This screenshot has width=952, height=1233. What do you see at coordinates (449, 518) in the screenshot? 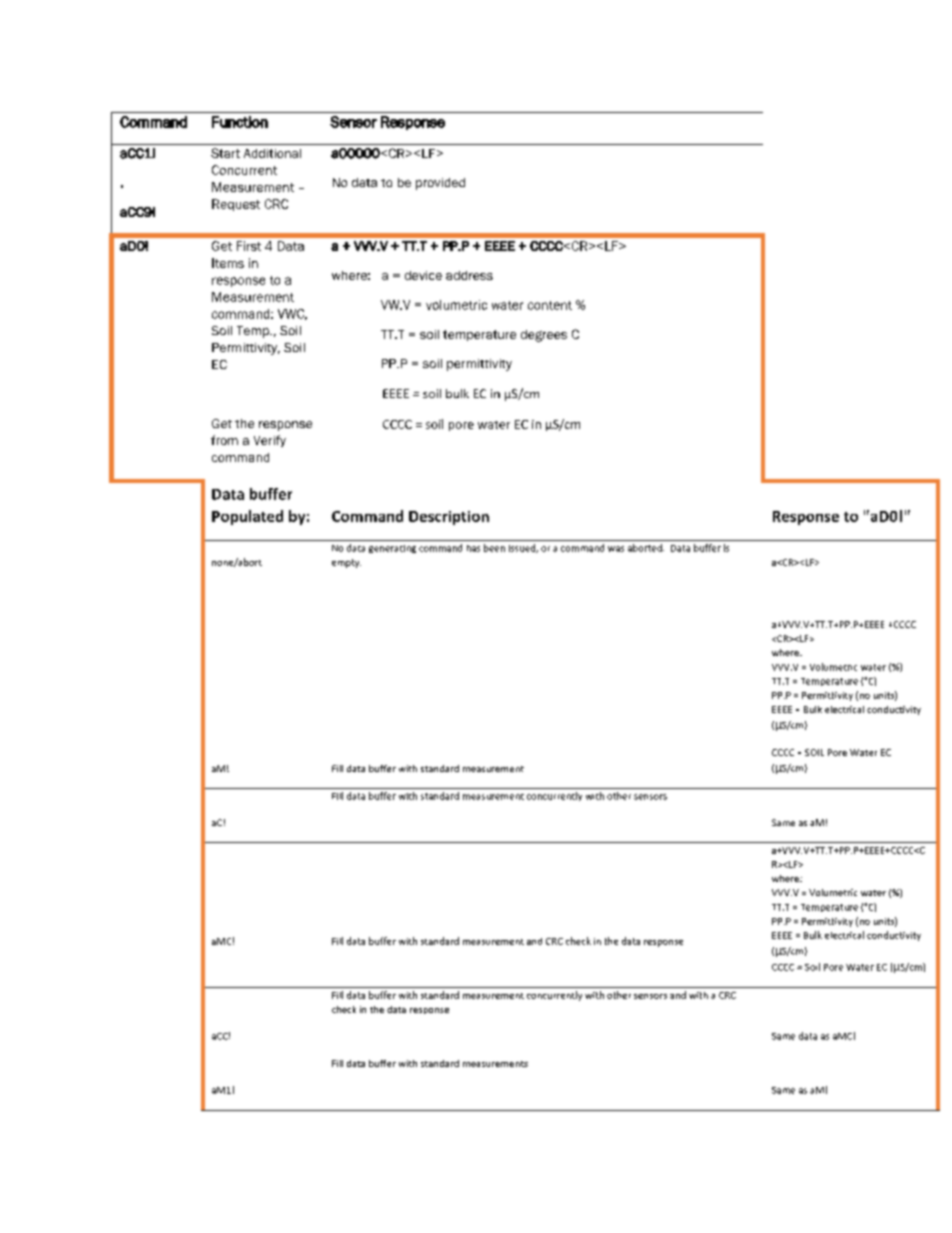
I see `Description` at bounding box center [449, 518].
